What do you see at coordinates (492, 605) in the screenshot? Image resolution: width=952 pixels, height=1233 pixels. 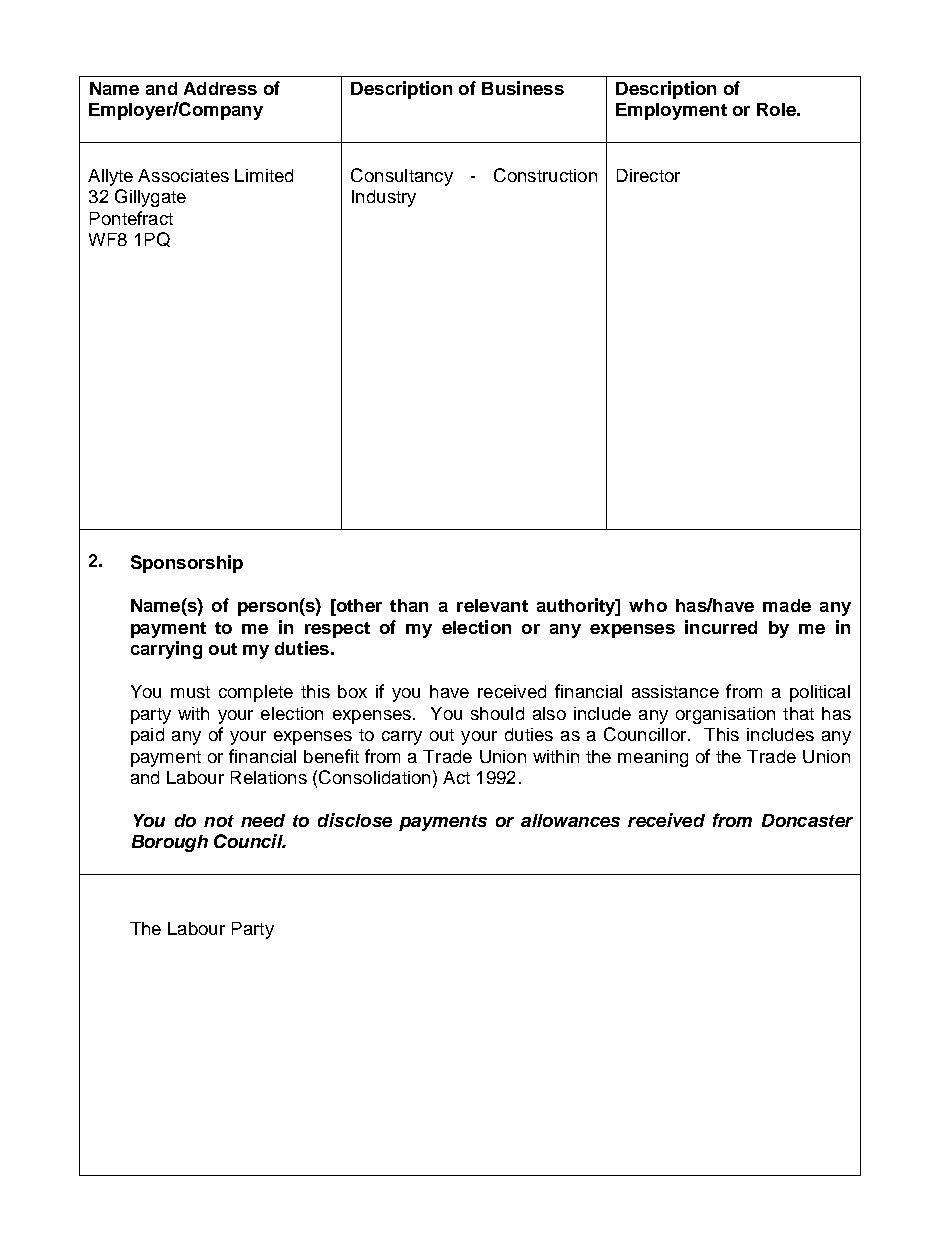 I see `relevant` at bounding box center [492, 605].
